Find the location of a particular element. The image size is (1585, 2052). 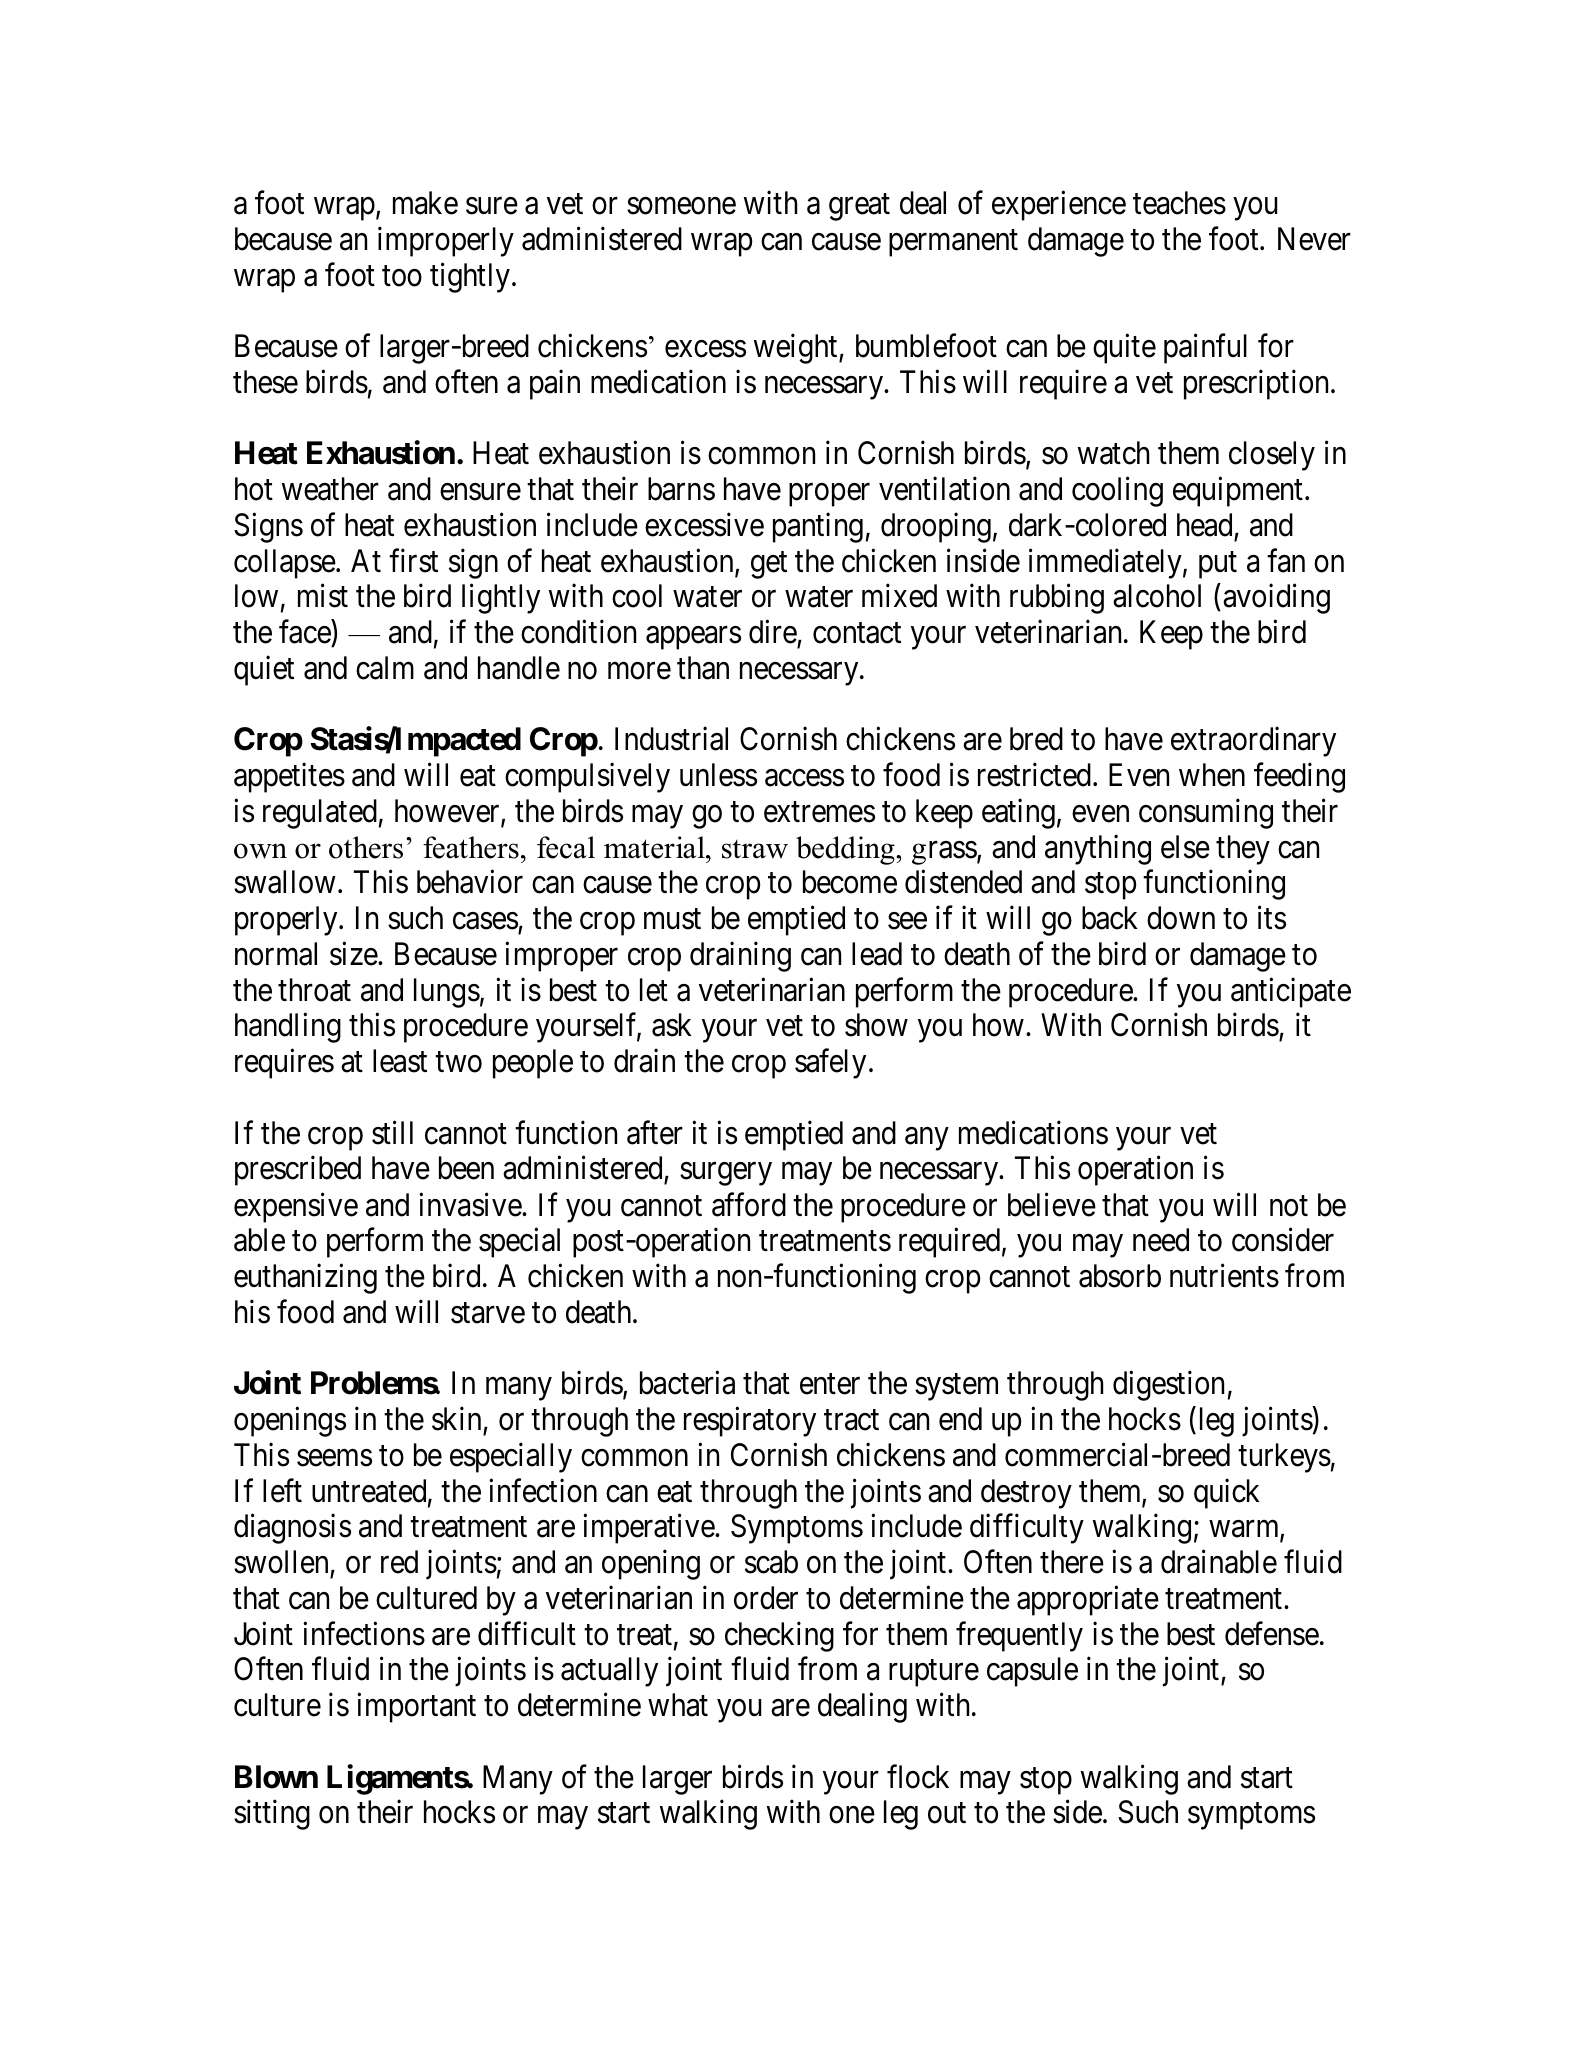

anticipate is located at coordinates (1291, 993).
